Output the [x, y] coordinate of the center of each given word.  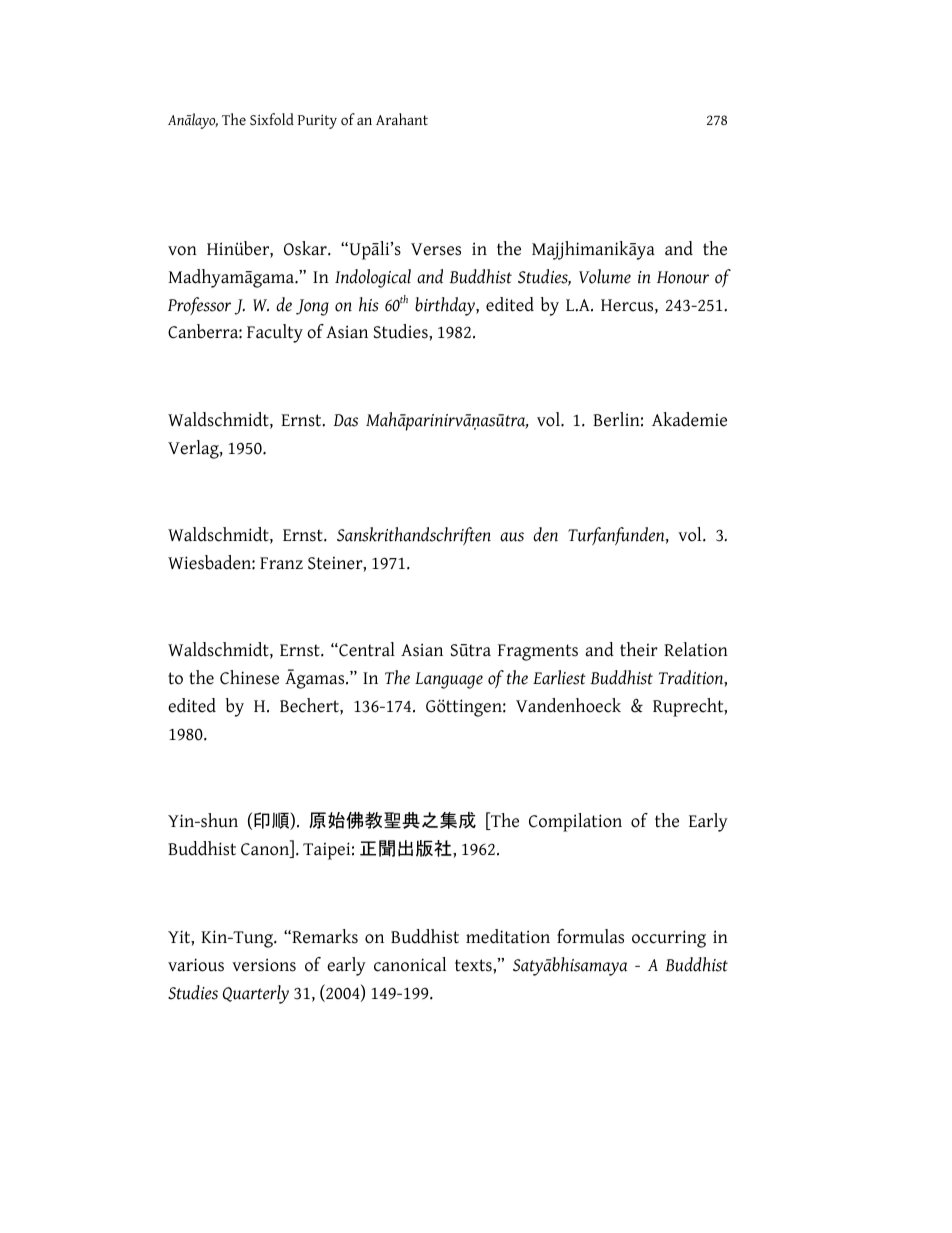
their [639, 649]
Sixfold [272, 119]
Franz [281, 563]
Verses [436, 249]
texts [474, 965]
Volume [605, 276]
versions [264, 965]
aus [512, 537]
